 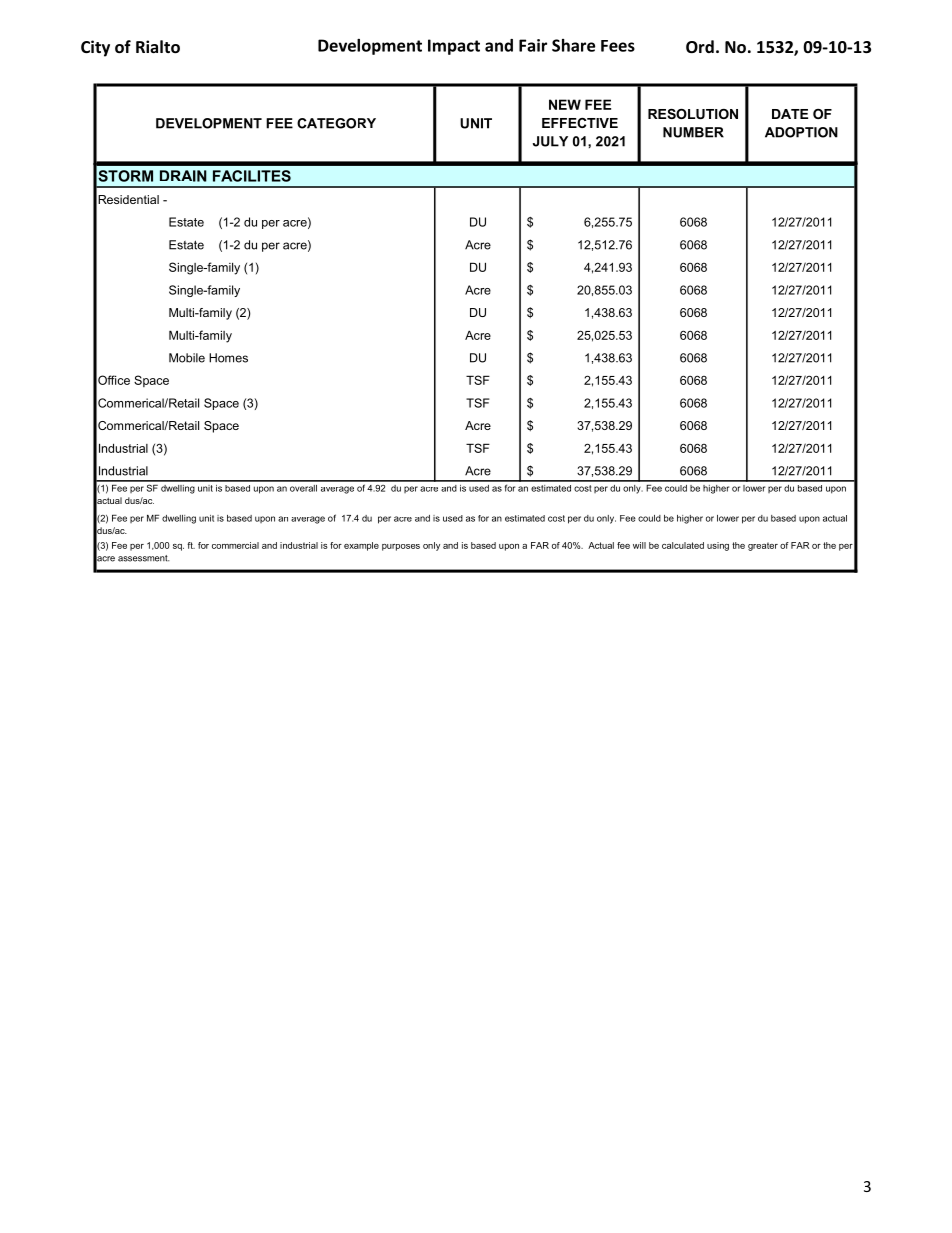 I want to click on NUMBER, so click(x=693, y=132).
